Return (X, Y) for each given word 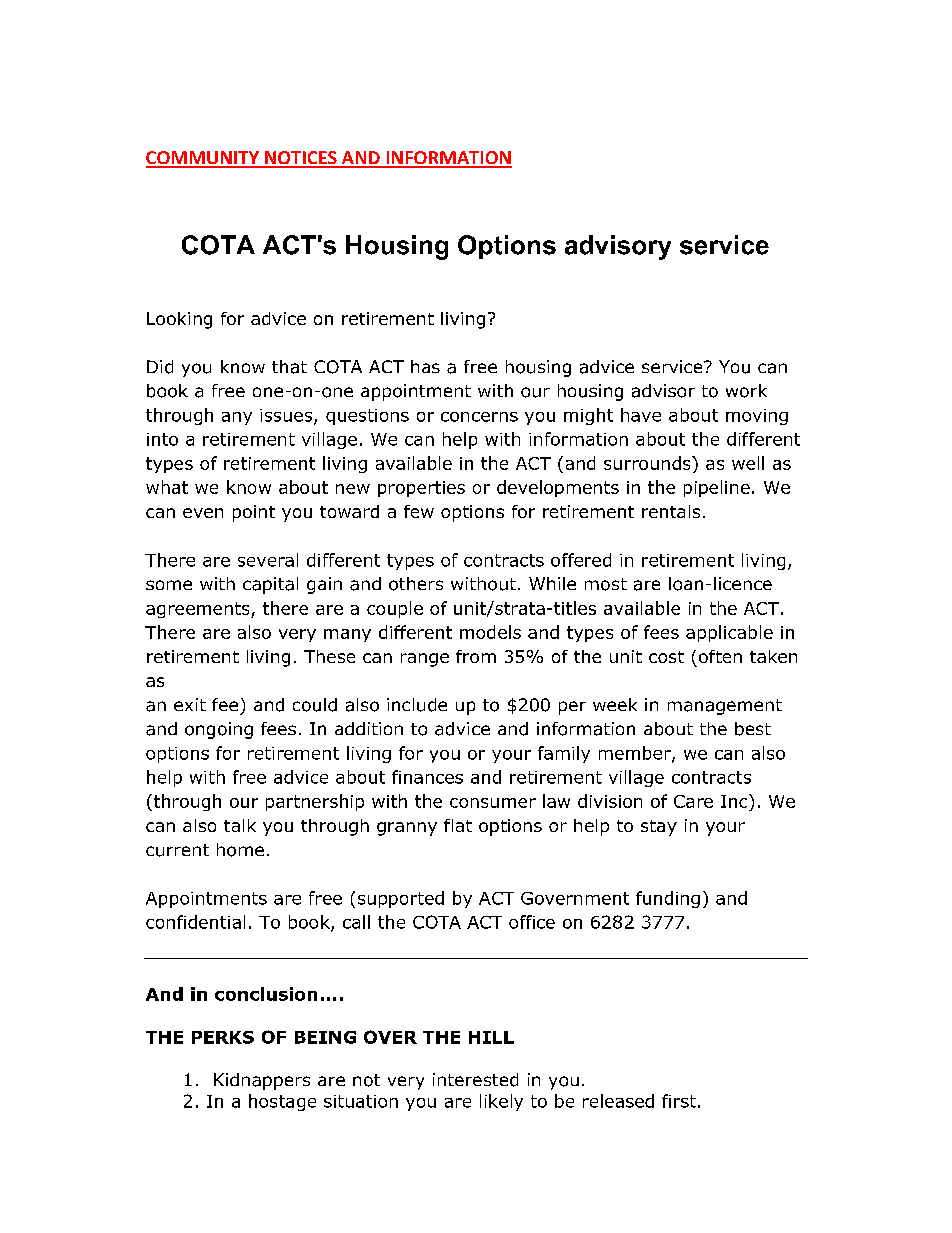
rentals (671, 511)
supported (401, 899)
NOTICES (301, 159)
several (268, 560)
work (746, 391)
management (725, 707)
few (419, 511)
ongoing (219, 730)
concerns (479, 417)
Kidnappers (262, 1081)
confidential (195, 922)
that (289, 367)
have (641, 415)
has (425, 366)
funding (668, 899)
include (417, 705)
